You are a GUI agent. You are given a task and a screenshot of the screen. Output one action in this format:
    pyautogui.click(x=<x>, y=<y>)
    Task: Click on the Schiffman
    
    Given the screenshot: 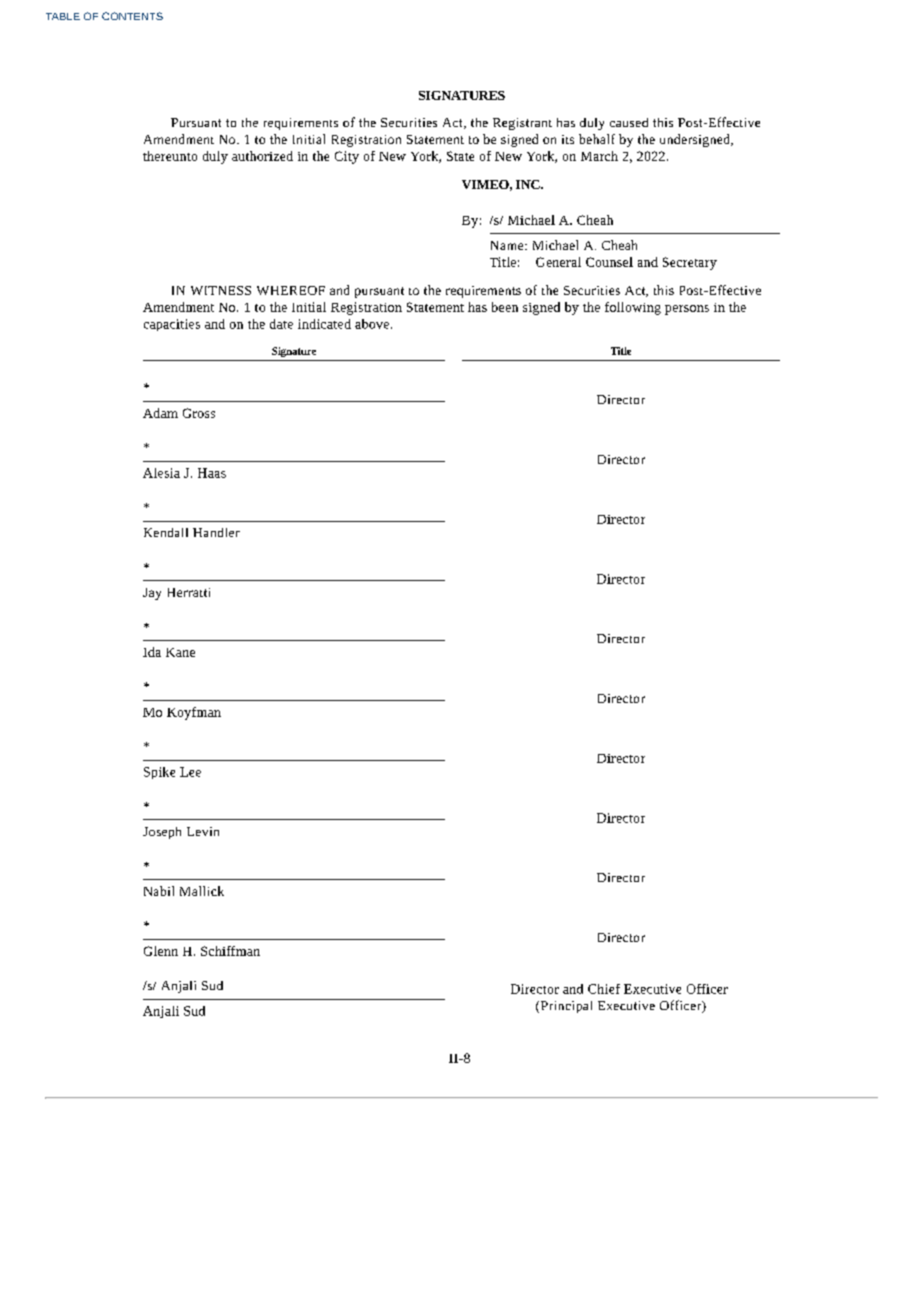 What is the action you would take?
    pyautogui.click(x=230, y=951)
